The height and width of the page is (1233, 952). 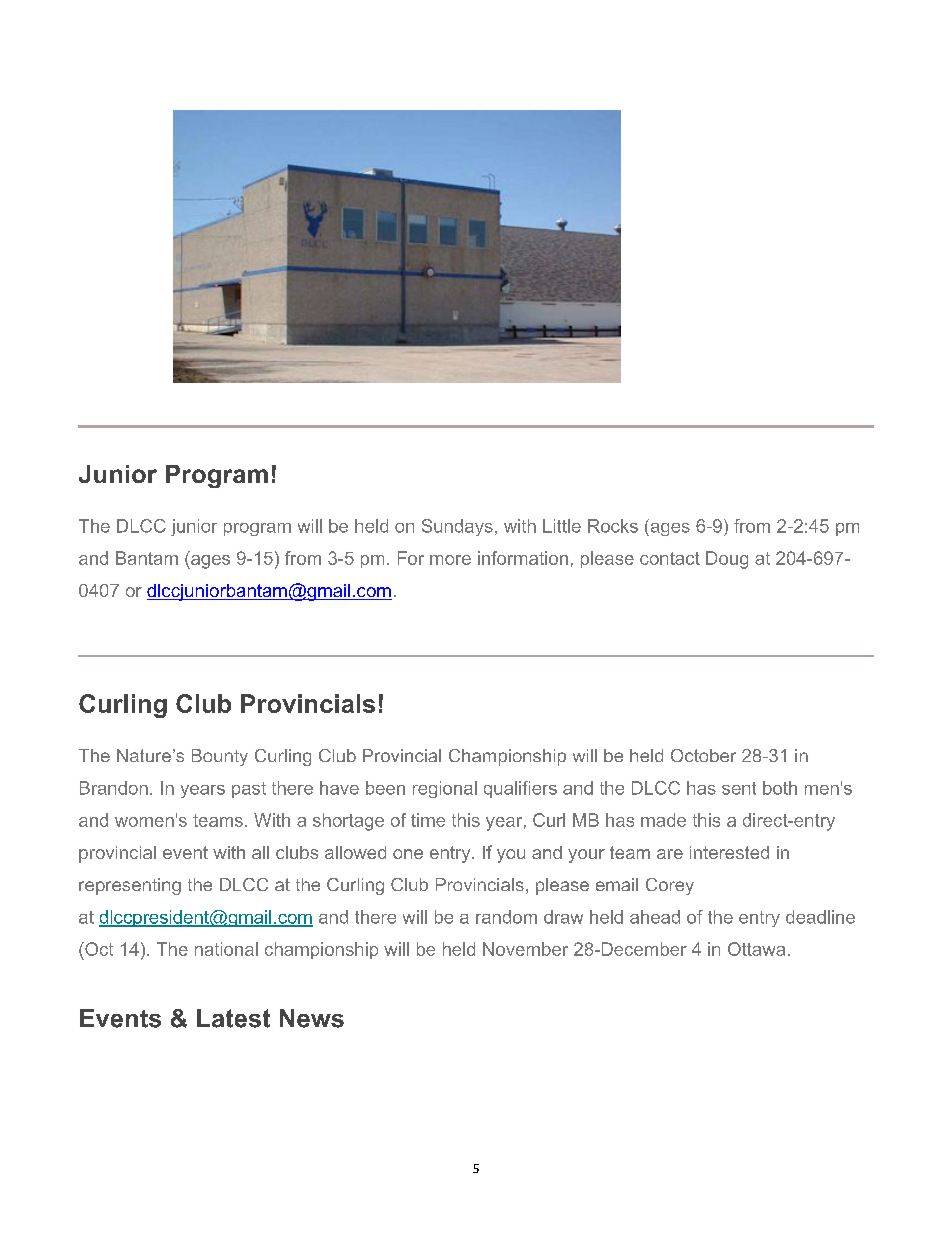 What do you see at coordinates (226, 949) in the page?
I see `national` at bounding box center [226, 949].
